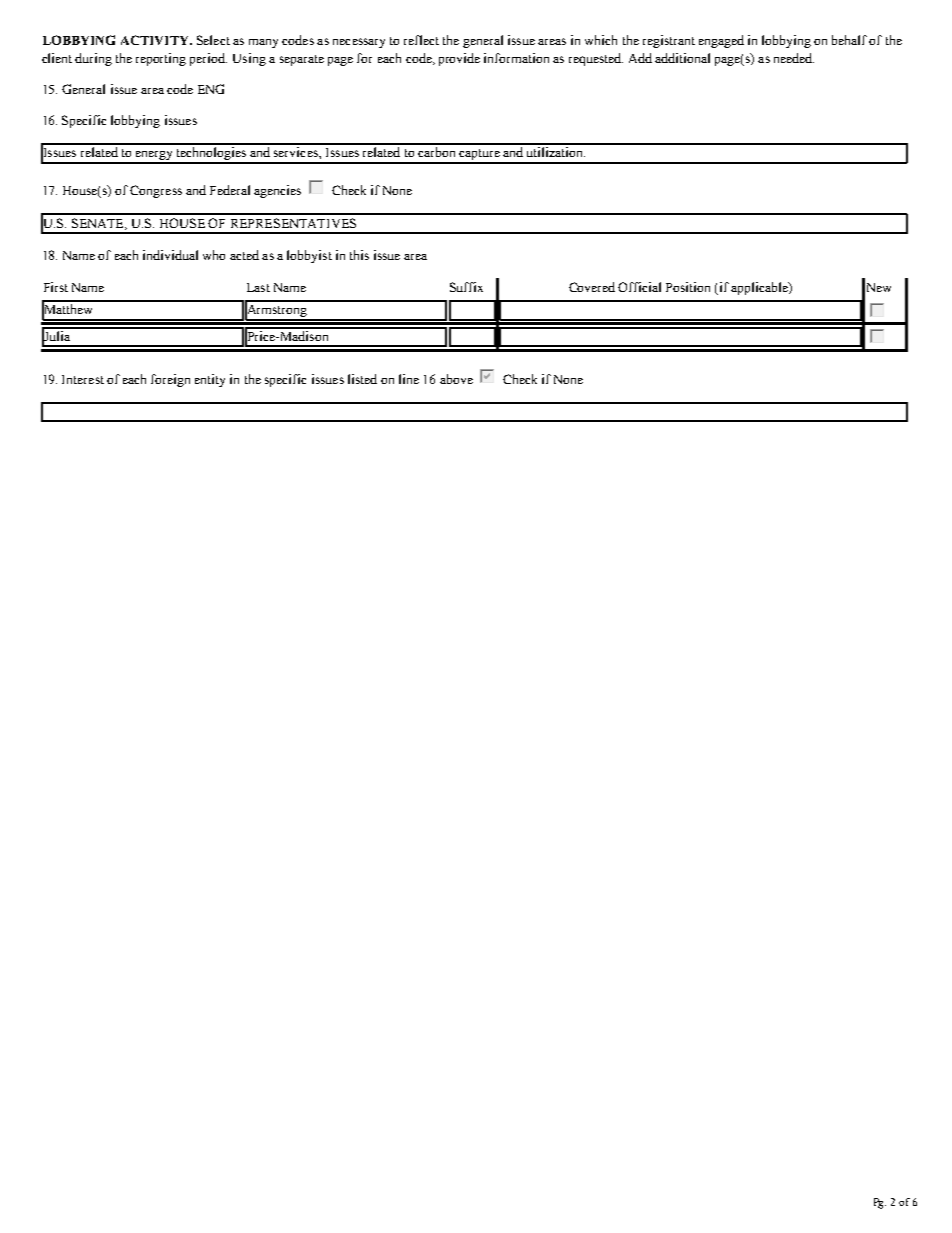 This screenshot has height=1233, width=952. Describe the element at coordinates (721, 41) in the screenshot. I see `engaged` at that location.
